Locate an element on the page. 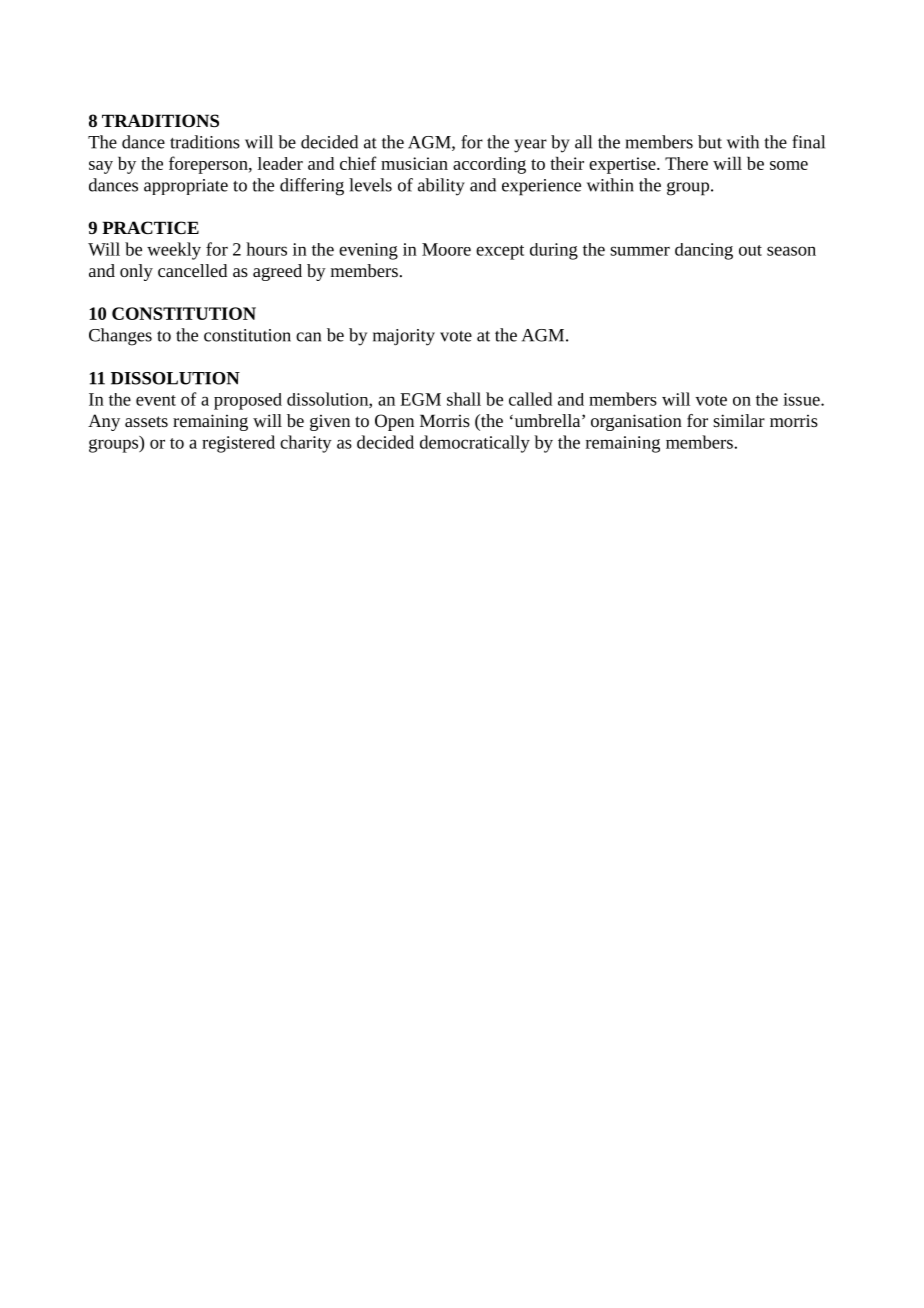 The image size is (924, 1308). majority is located at coordinates (404, 337).
